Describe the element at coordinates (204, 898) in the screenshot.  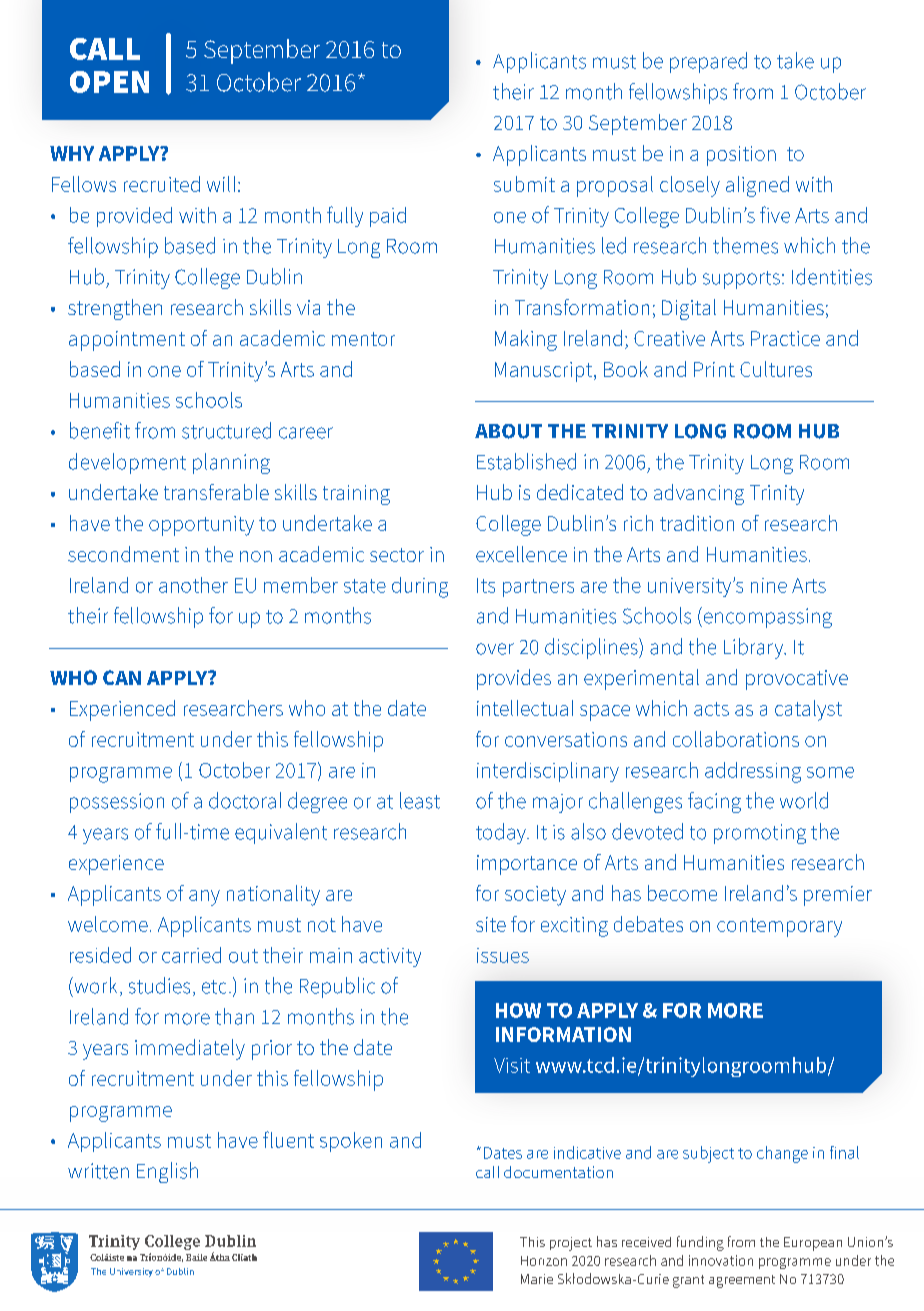
I see `any` at that location.
